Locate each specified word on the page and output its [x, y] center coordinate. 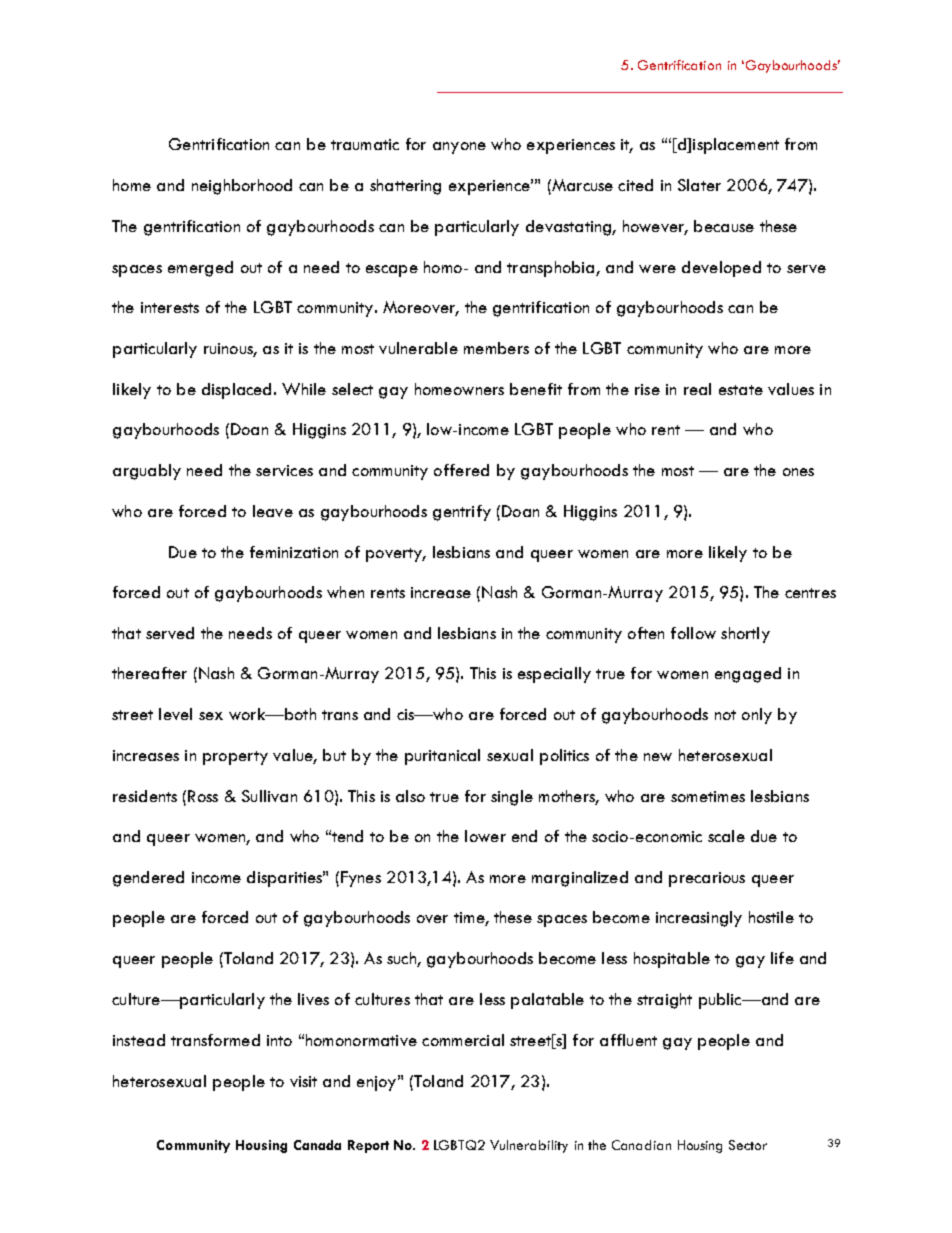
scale [726, 836]
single [512, 798]
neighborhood [242, 187]
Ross [203, 796]
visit [303, 1081]
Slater [699, 185]
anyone [459, 148]
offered [461, 470]
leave [273, 511]
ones [798, 472]
